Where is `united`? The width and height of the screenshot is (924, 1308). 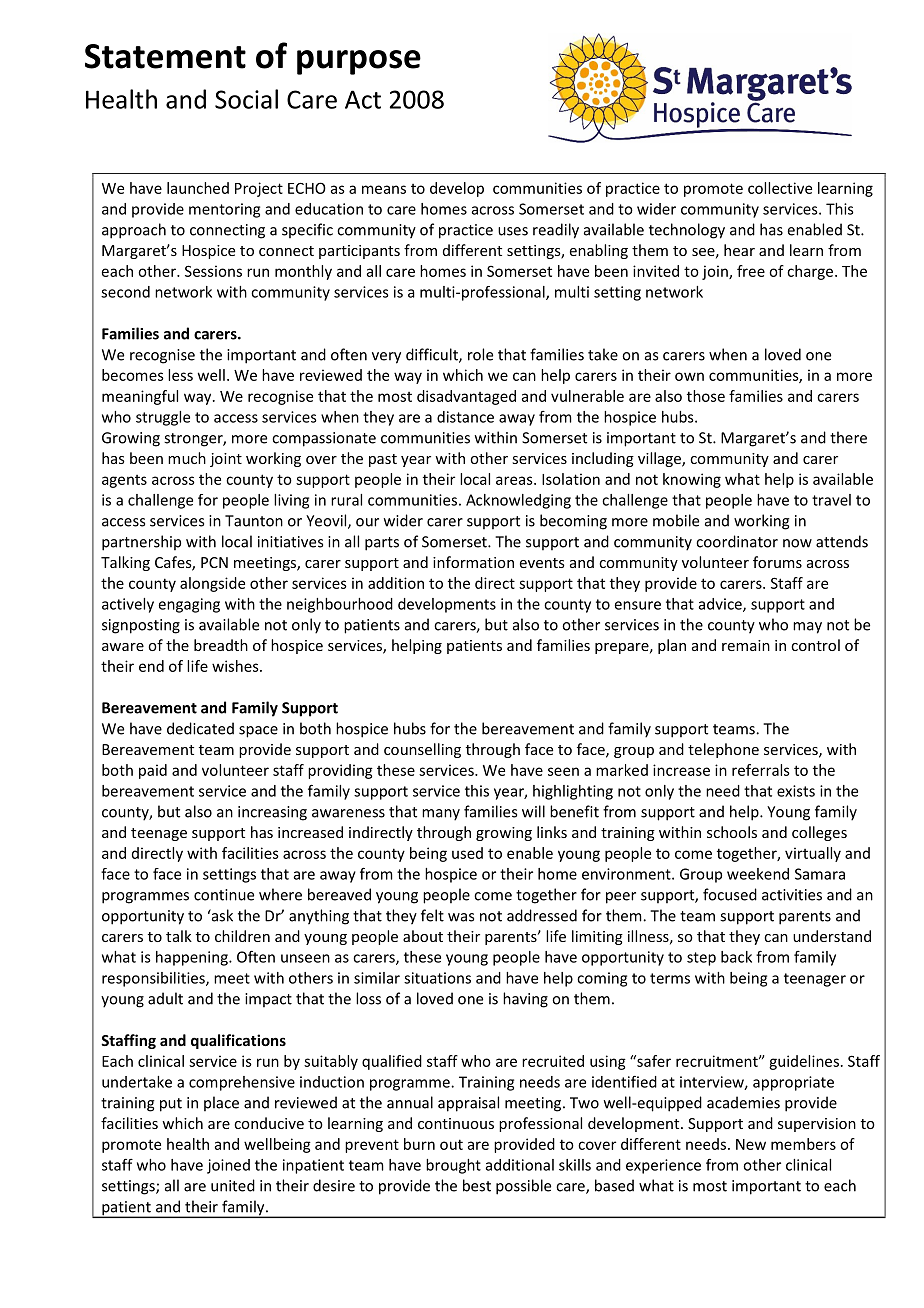
united is located at coordinates (233, 1185).
